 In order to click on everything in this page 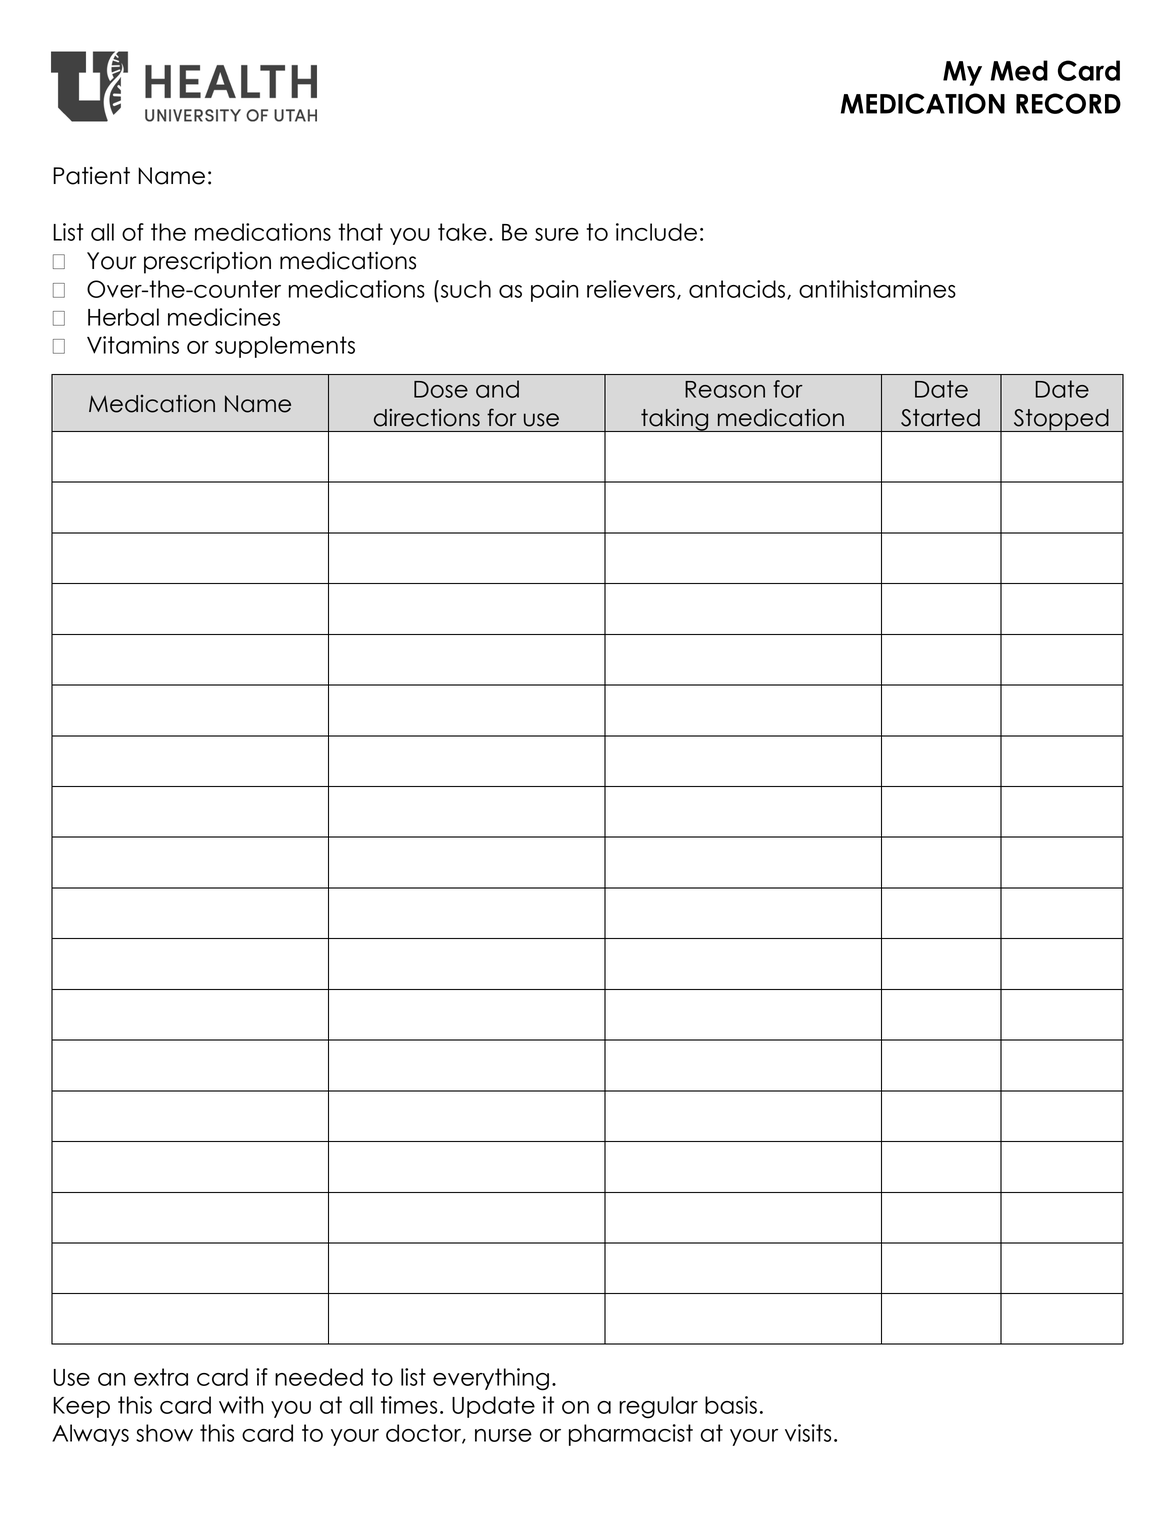, I will do `click(491, 1379)`.
